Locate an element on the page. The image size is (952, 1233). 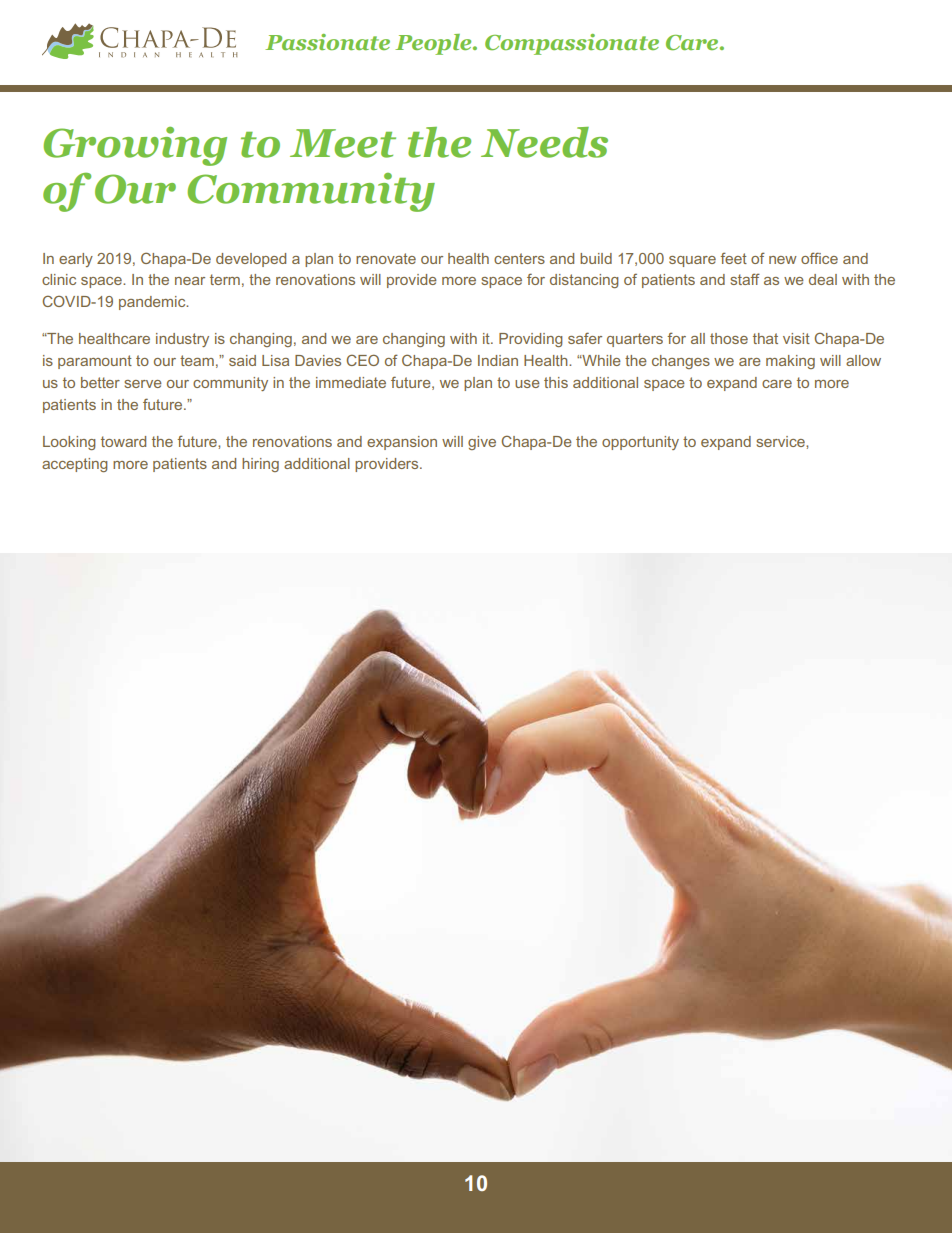
Growing is located at coordinates (135, 146).
